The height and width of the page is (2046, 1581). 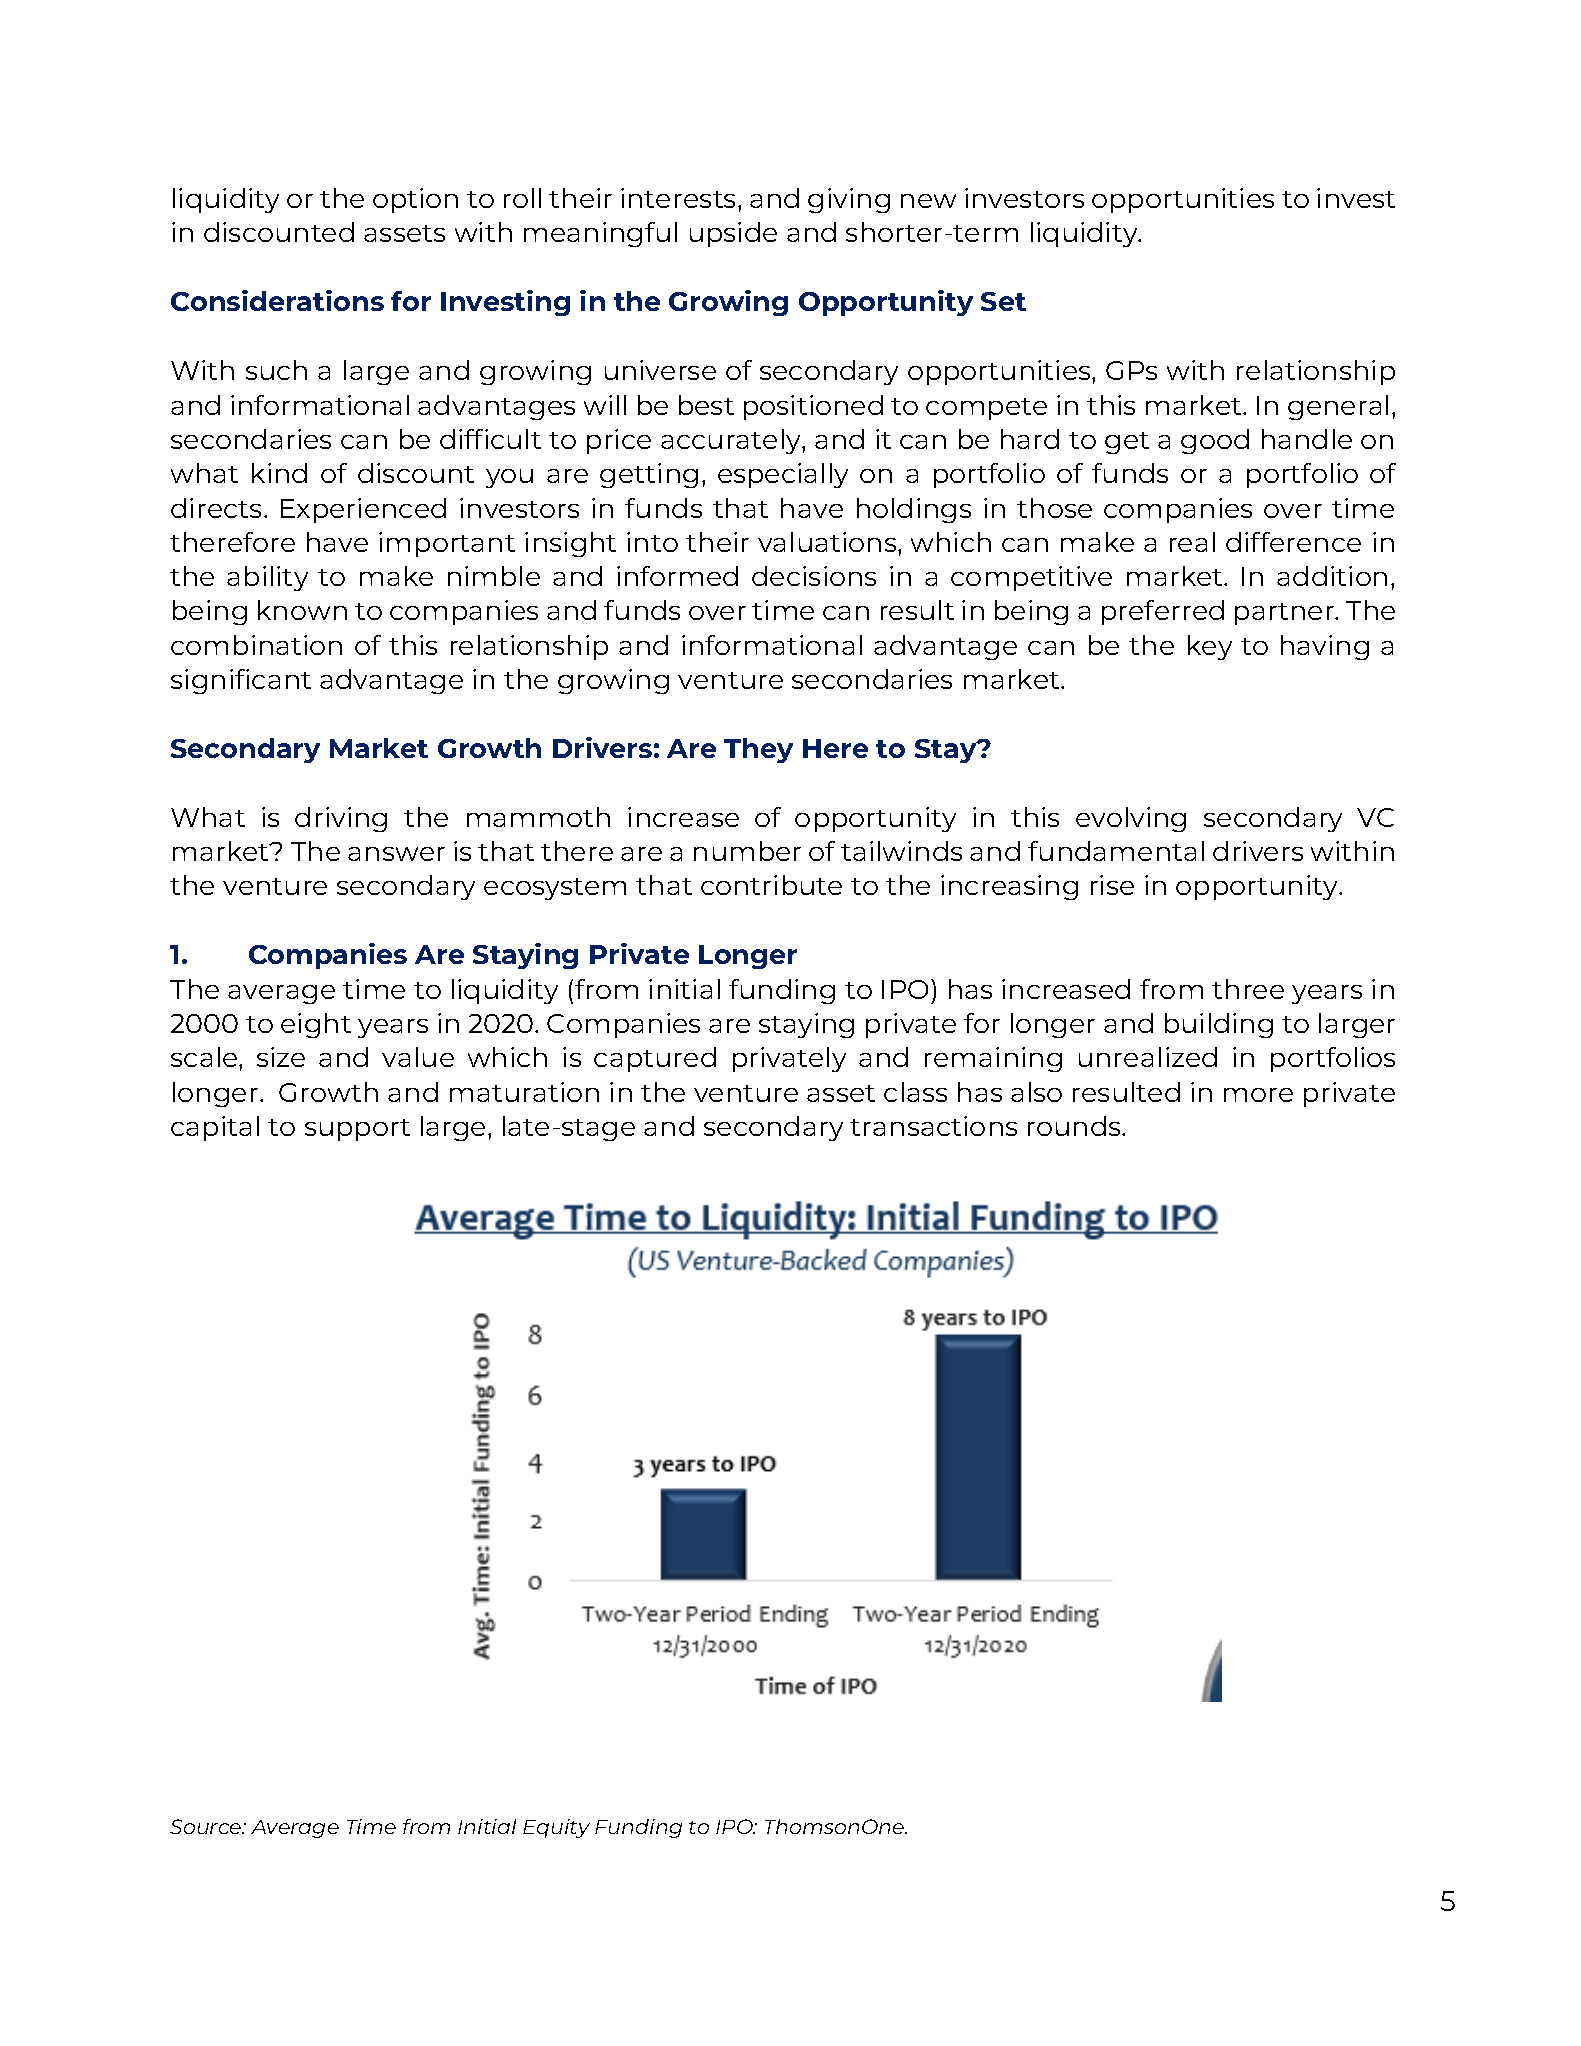 What do you see at coordinates (933, 1126) in the page?
I see `transactions` at bounding box center [933, 1126].
